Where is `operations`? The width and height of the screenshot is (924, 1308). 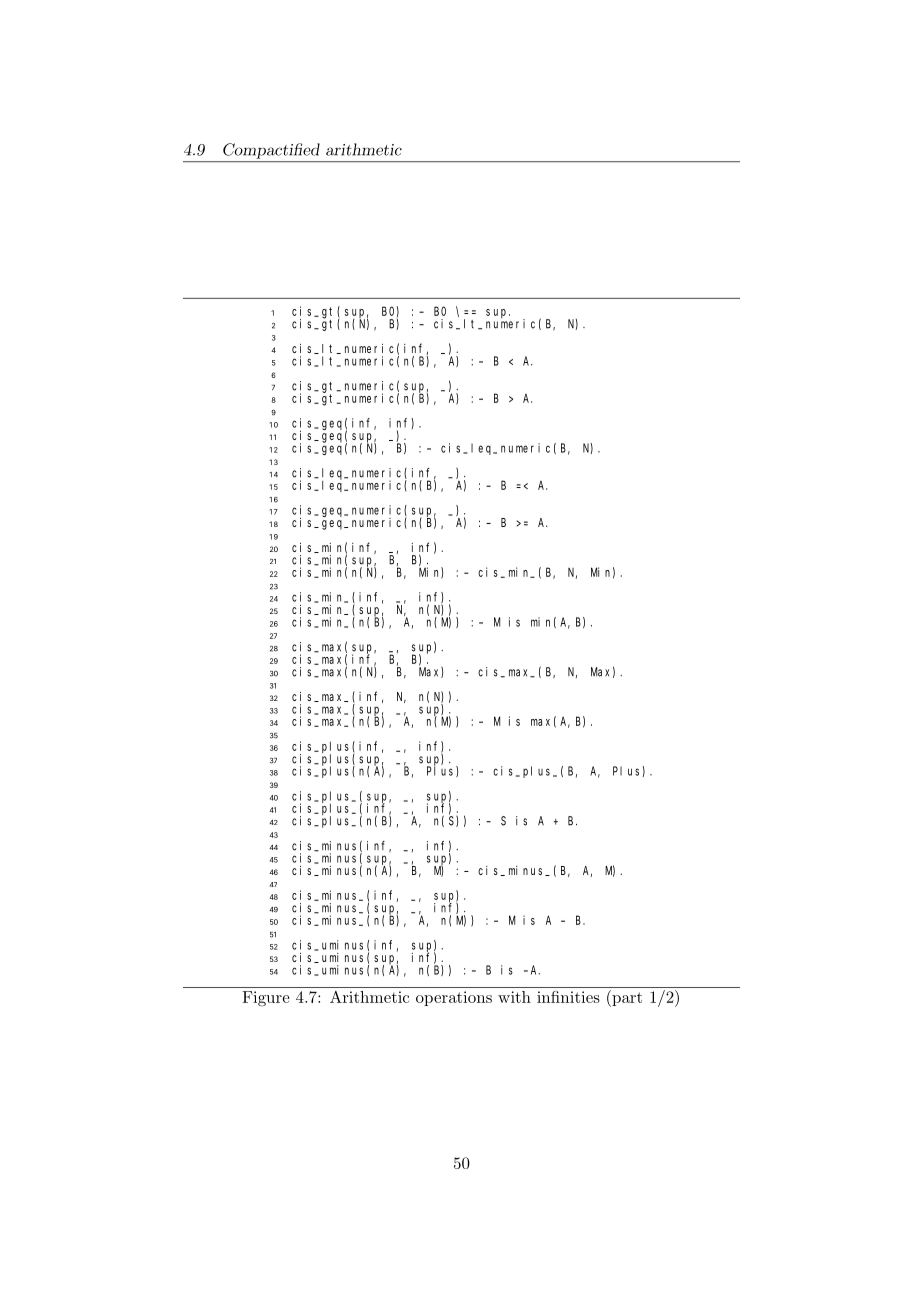 operations is located at coordinates (454, 998).
